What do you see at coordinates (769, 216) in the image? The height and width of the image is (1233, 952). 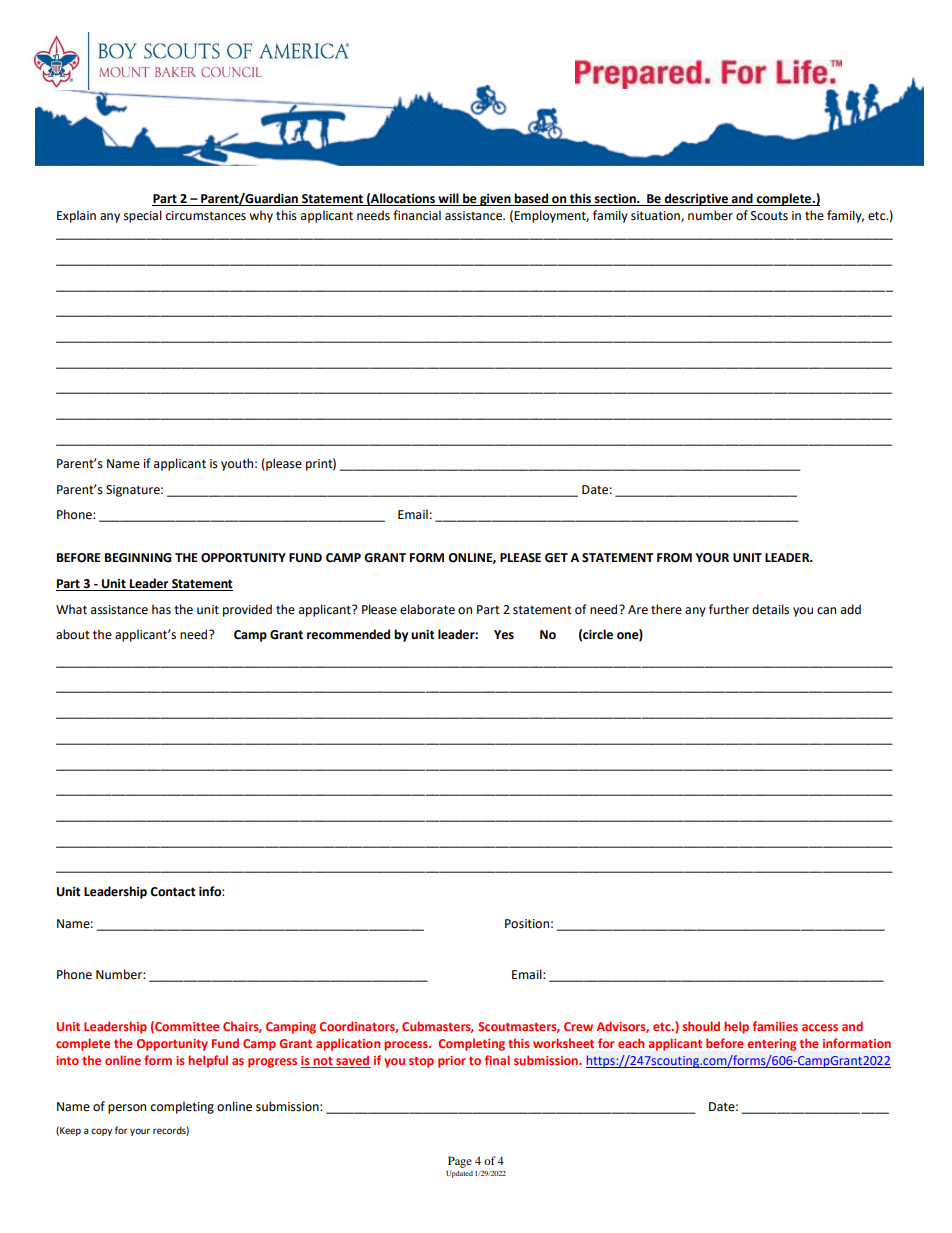 I see `Scouts` at bounding box center [769, 216].
